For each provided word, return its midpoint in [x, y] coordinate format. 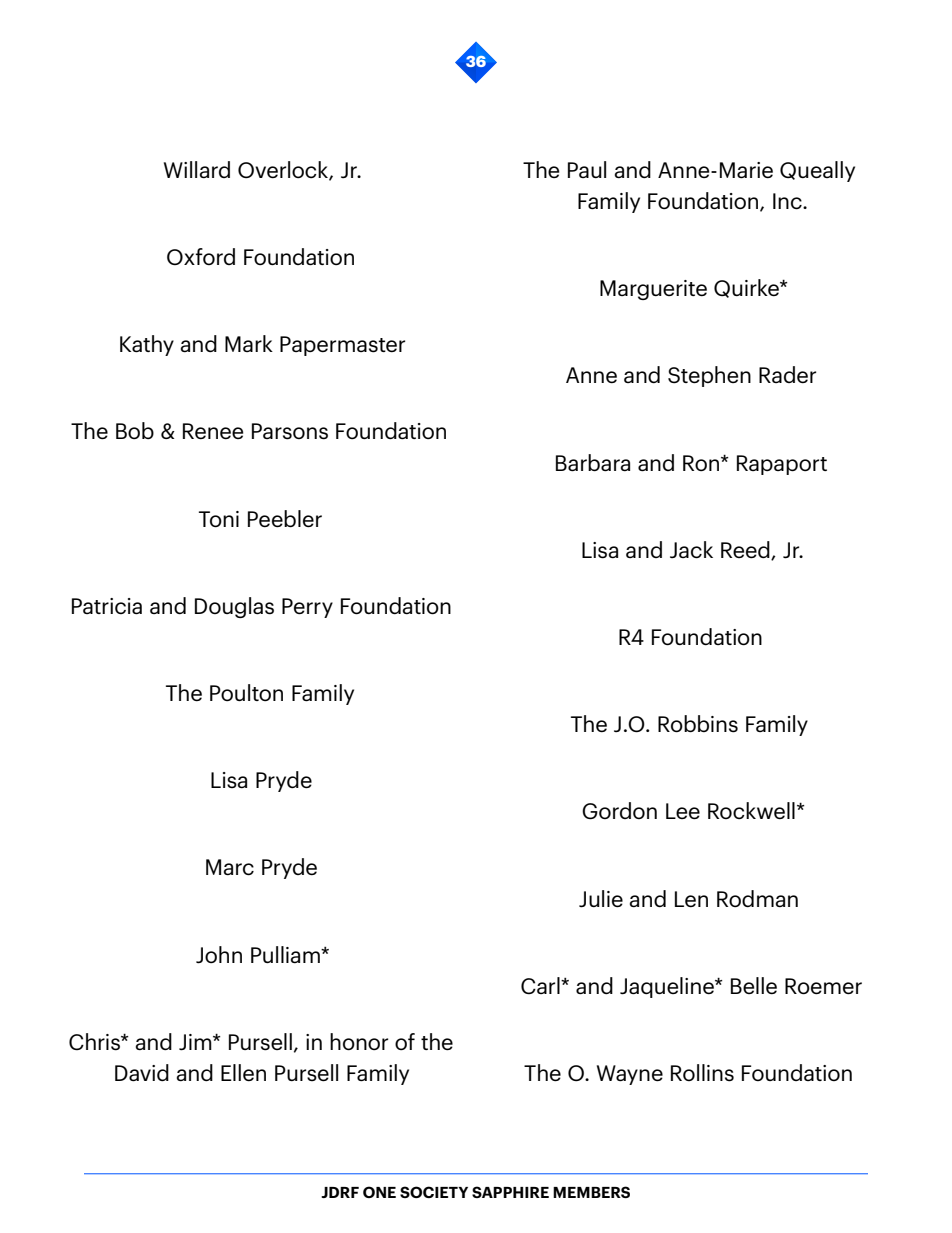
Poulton [246, 692]
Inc [788, 201]
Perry [307, 608]
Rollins [702, 1073]
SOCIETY [434, 1192]
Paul [587, 169]
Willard [197, 169]
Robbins [698, 724]
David [142, 1072]
